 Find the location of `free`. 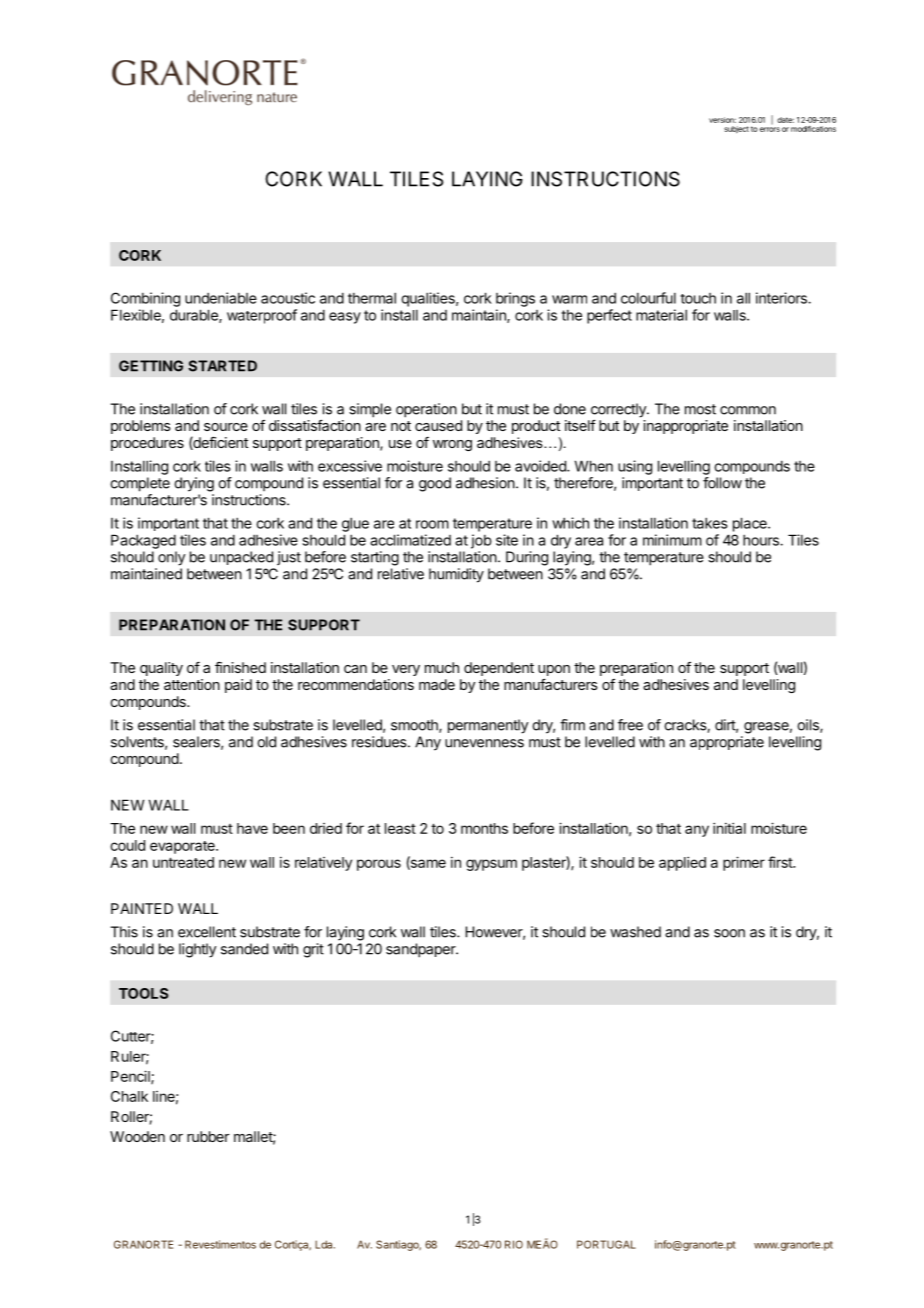

free is located at coordinates (630, 725).
